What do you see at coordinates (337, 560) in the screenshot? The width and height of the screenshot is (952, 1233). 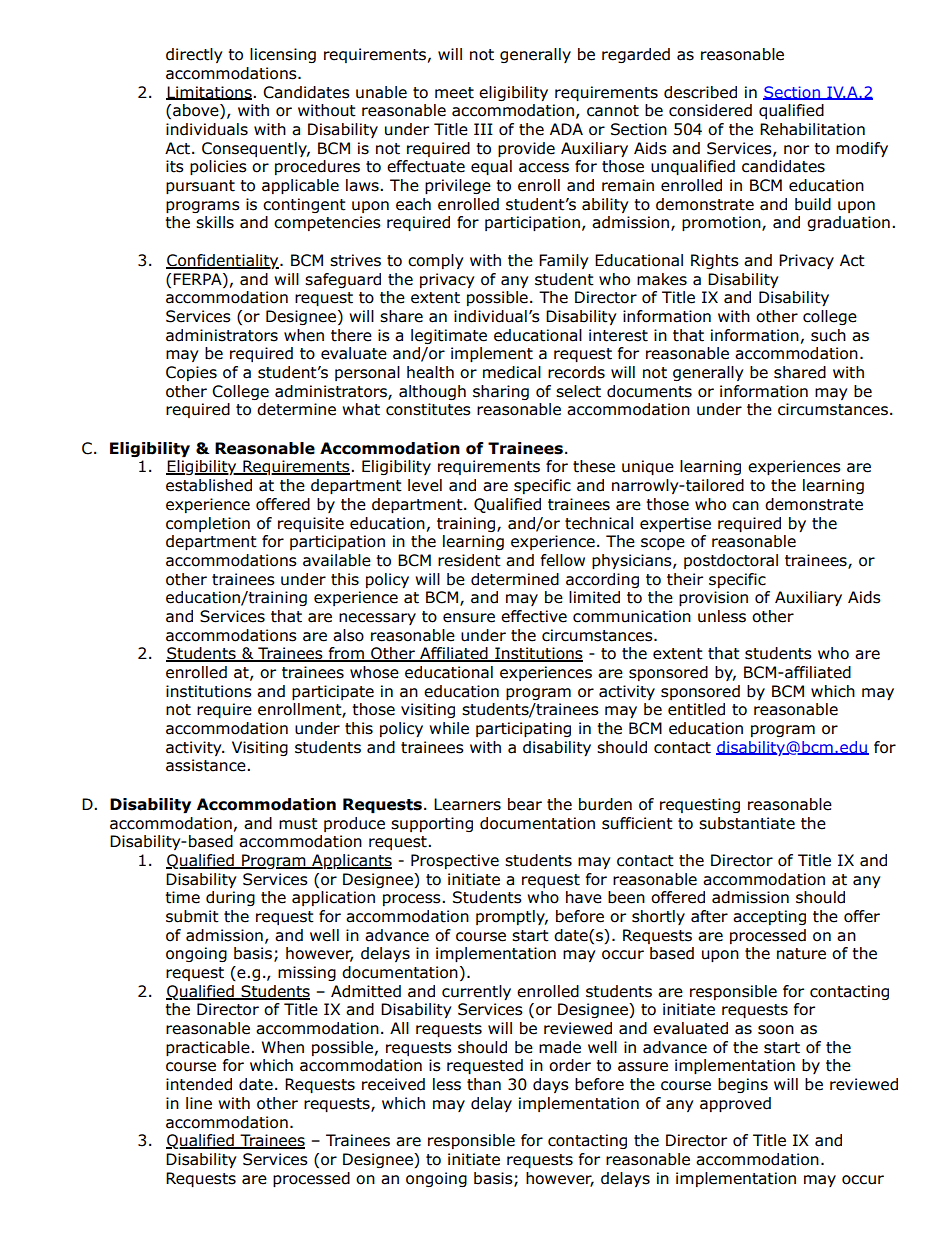 I see `available` at bounding box center [337, 560].
